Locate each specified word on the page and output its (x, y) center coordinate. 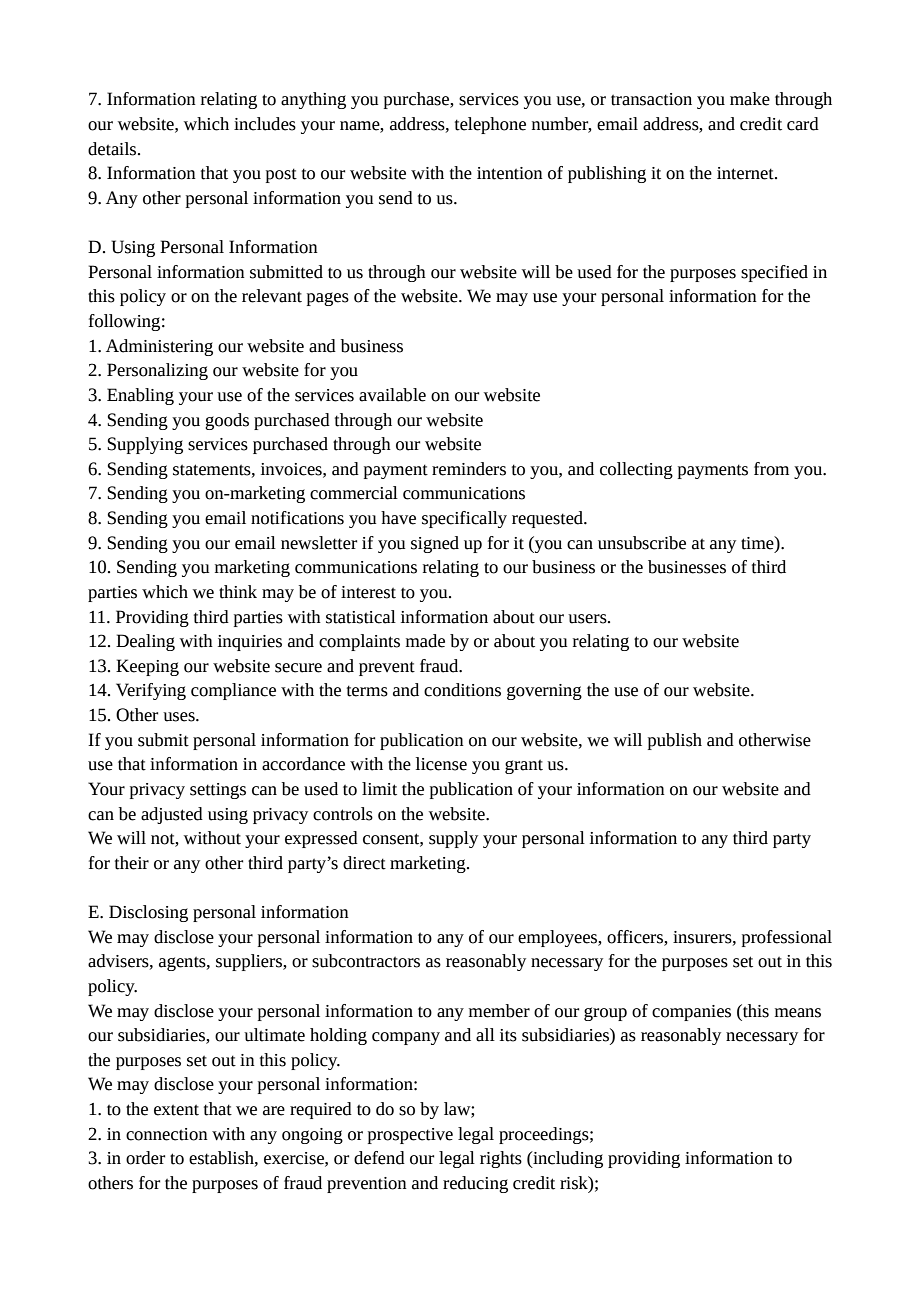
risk (575, 1183)
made (425, 641)
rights (501, 1159)
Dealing (145, 642)
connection (167, 1134)
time (758, 543)
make (750, 99)
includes (265, 124)
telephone (490, 125)
